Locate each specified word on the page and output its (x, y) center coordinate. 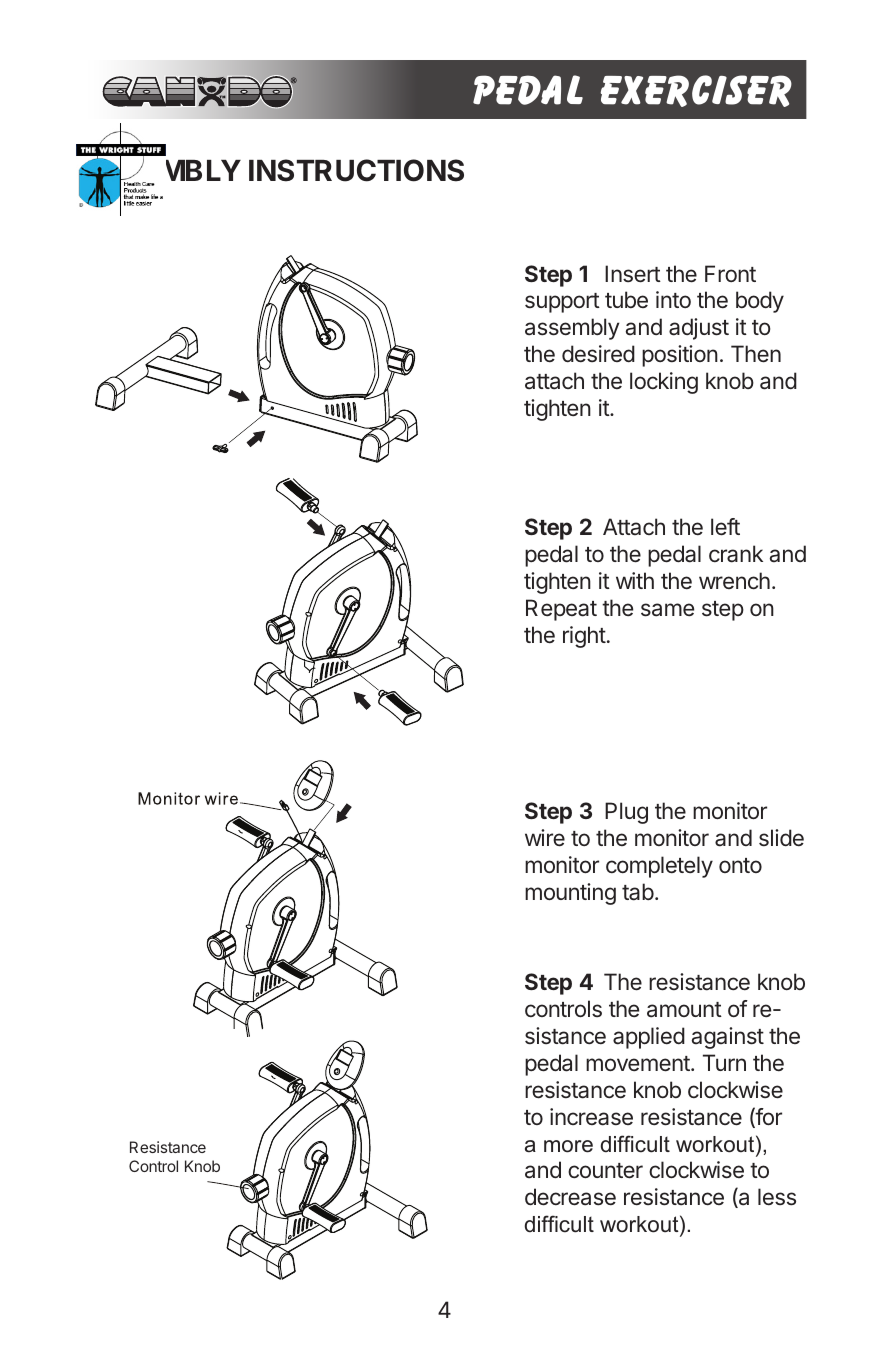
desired (598, 354)
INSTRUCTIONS (356, 170)
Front (730, 273)
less (777, 1197)
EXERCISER (696, 91)
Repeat (561, 610)
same (667, 610)
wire (545, 838)
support (562, 303)
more (568, 1146)
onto (740, 865)
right (584, 637)
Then (756, 354)
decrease (570, 1197)
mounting (570, 894)
